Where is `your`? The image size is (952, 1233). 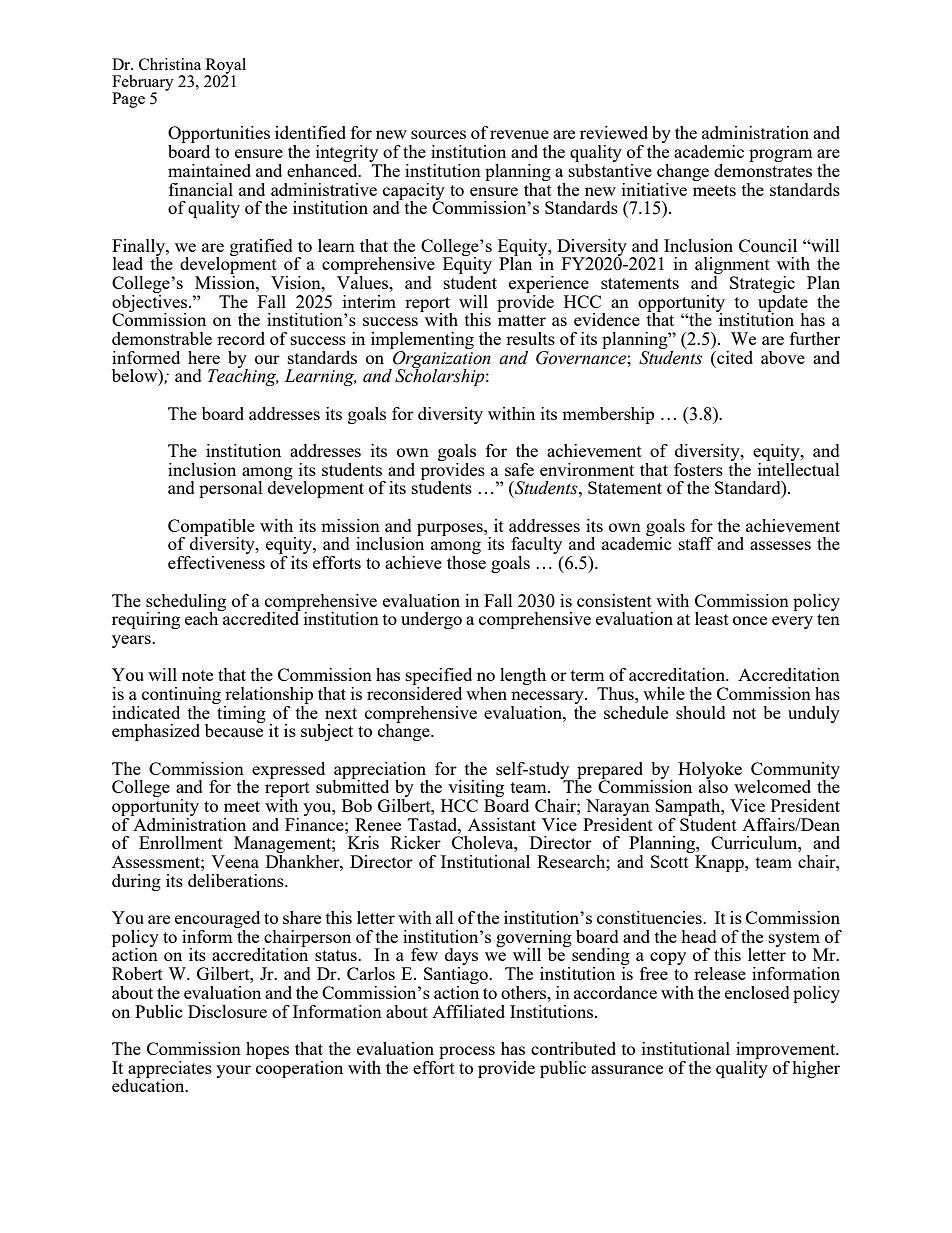 your is located at coordinates (233, 1071).
